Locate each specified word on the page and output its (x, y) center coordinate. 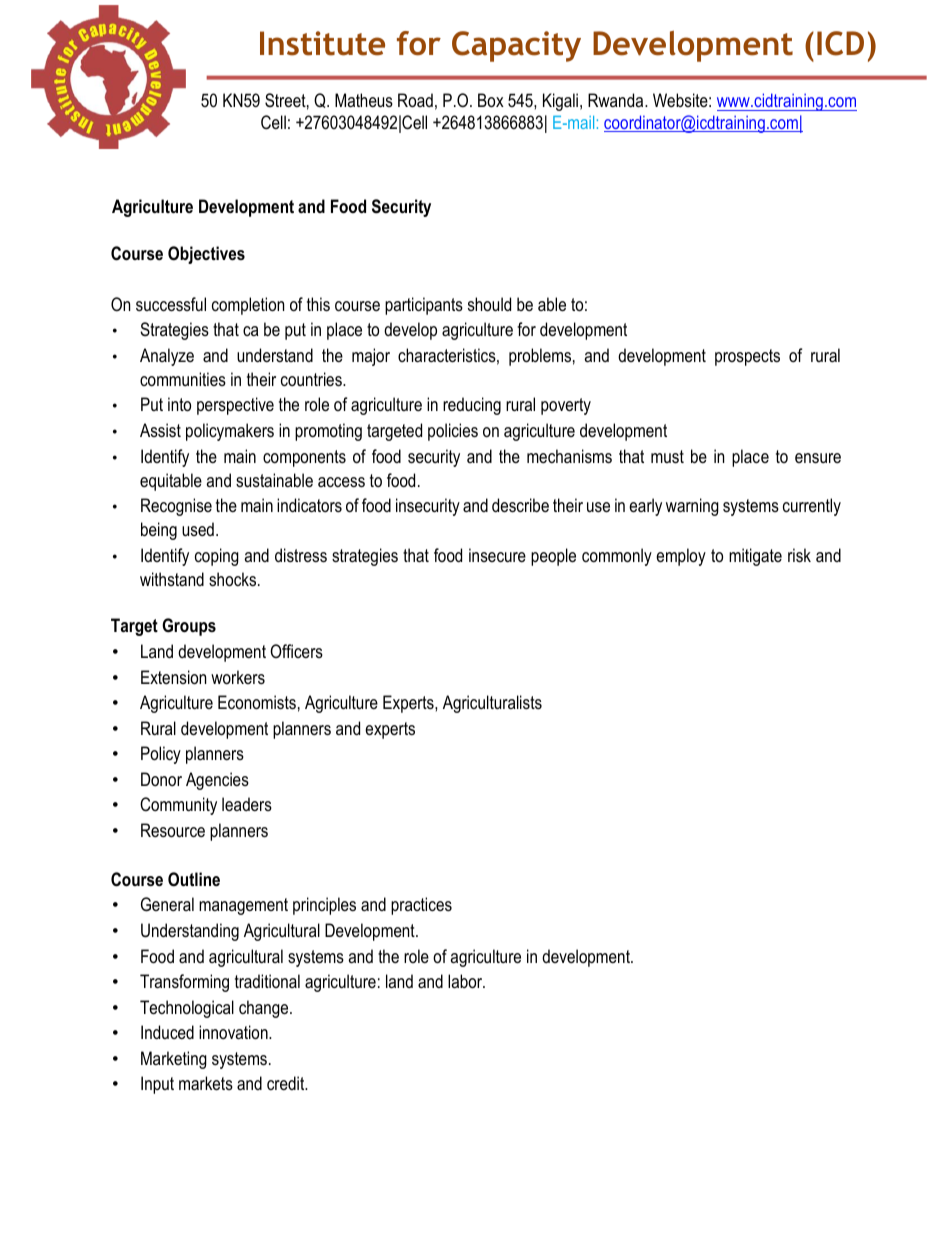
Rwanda (617, 100)
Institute (322, 43)
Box (491, 100)
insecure (497, 555)
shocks (234, 579)
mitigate (755, 557)
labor (466, 981)
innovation (234, 1032)
